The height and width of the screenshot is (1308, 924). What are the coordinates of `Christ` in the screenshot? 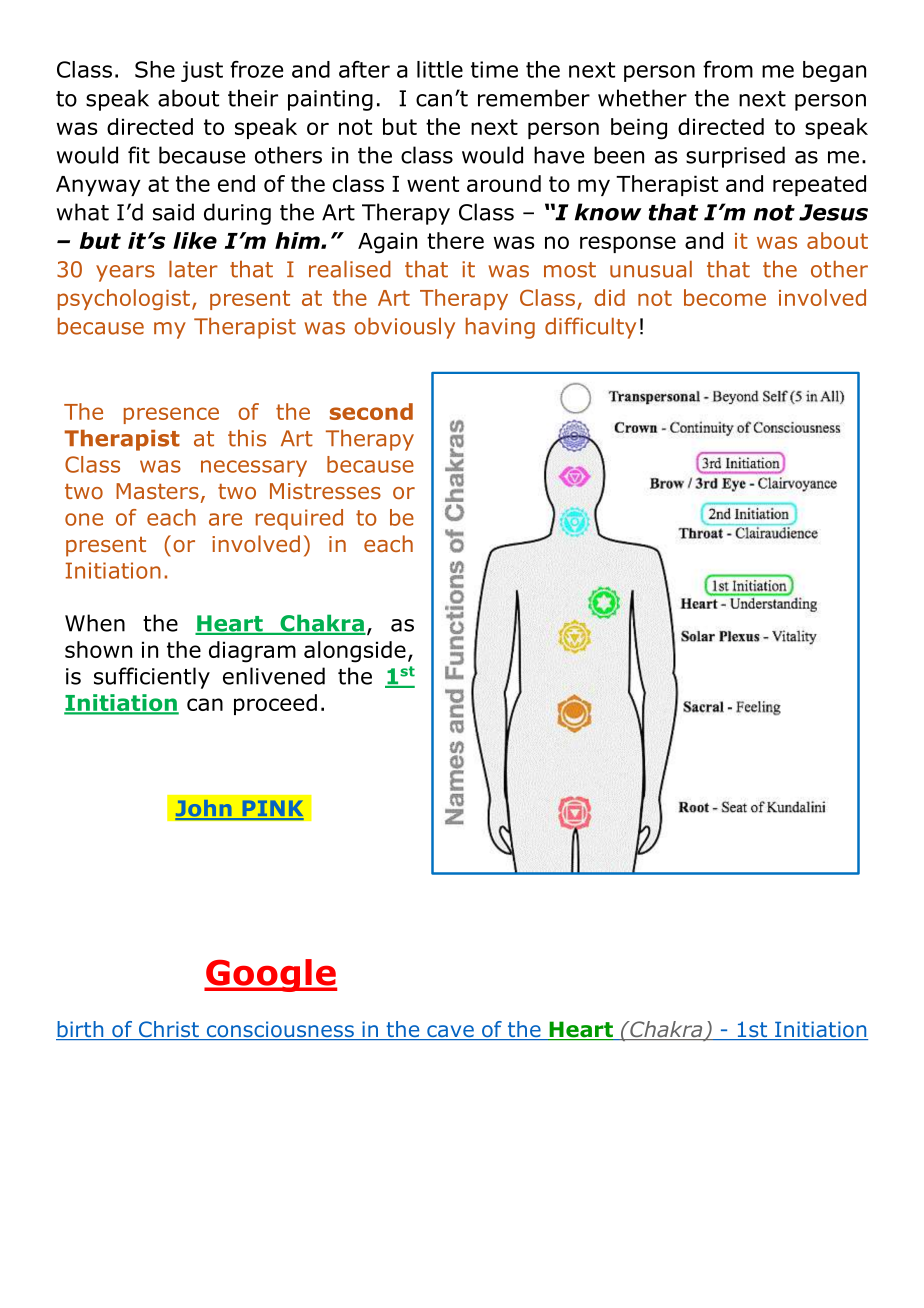 It's located at (169, 1030).
